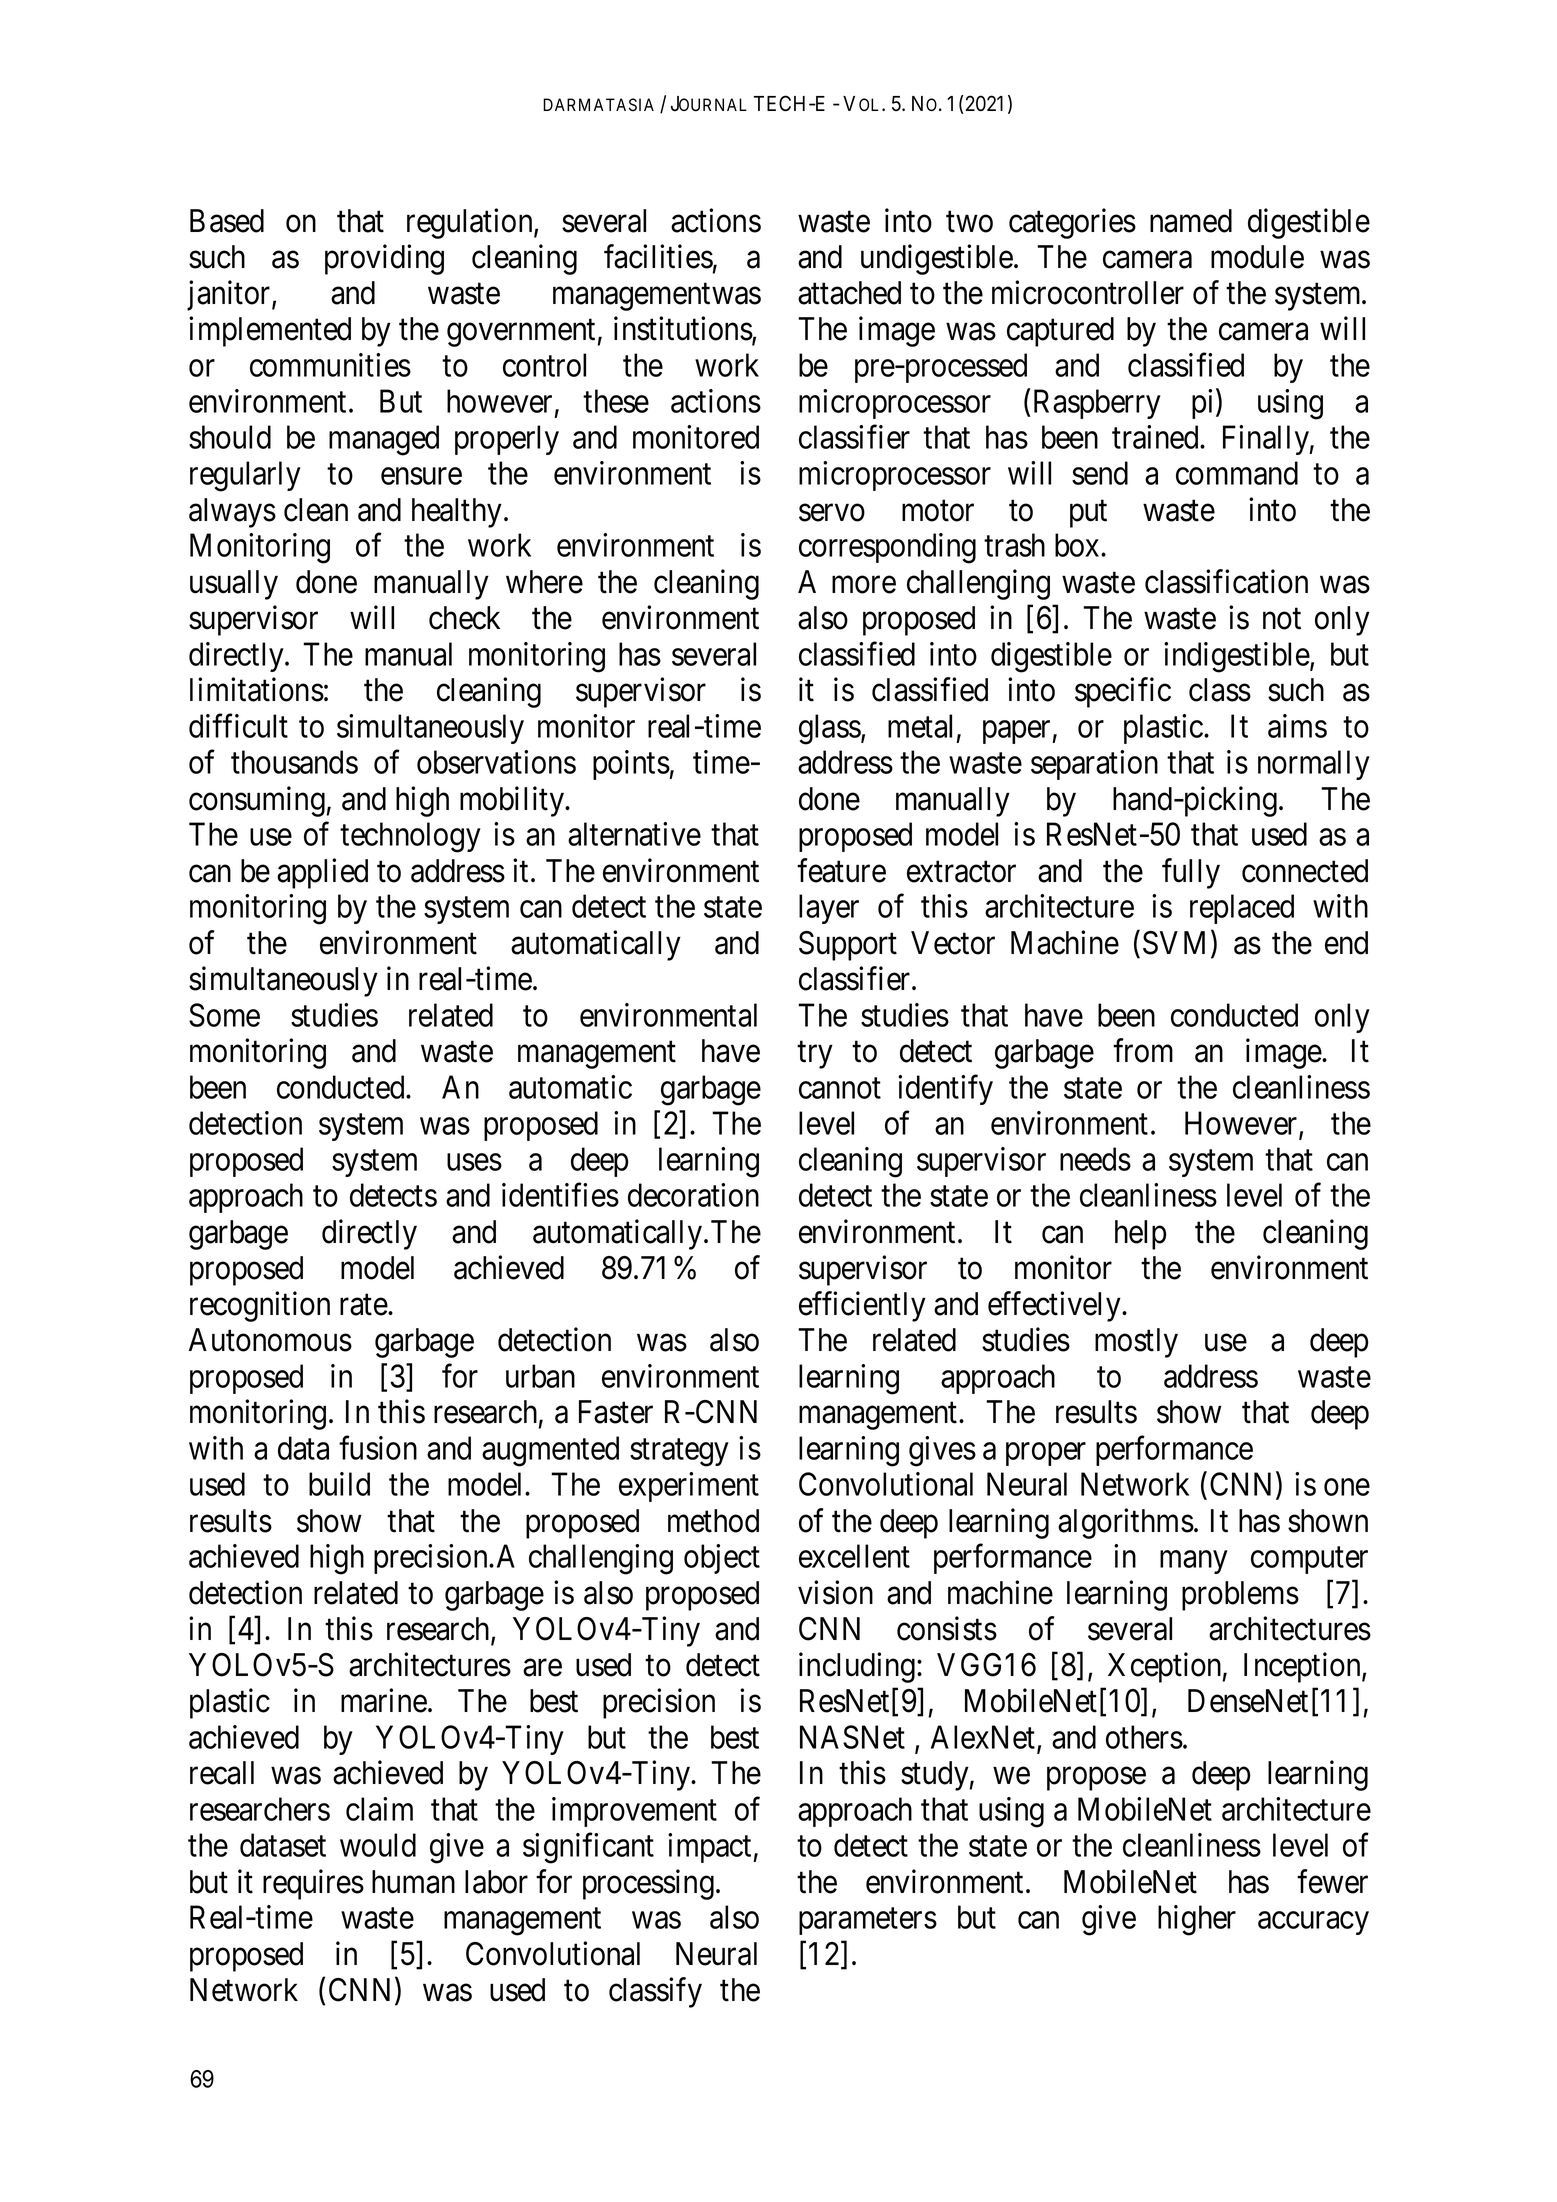 This screenshot has height=2202, width=1557. I want to click on accuracy, so click(1313, 1923).
